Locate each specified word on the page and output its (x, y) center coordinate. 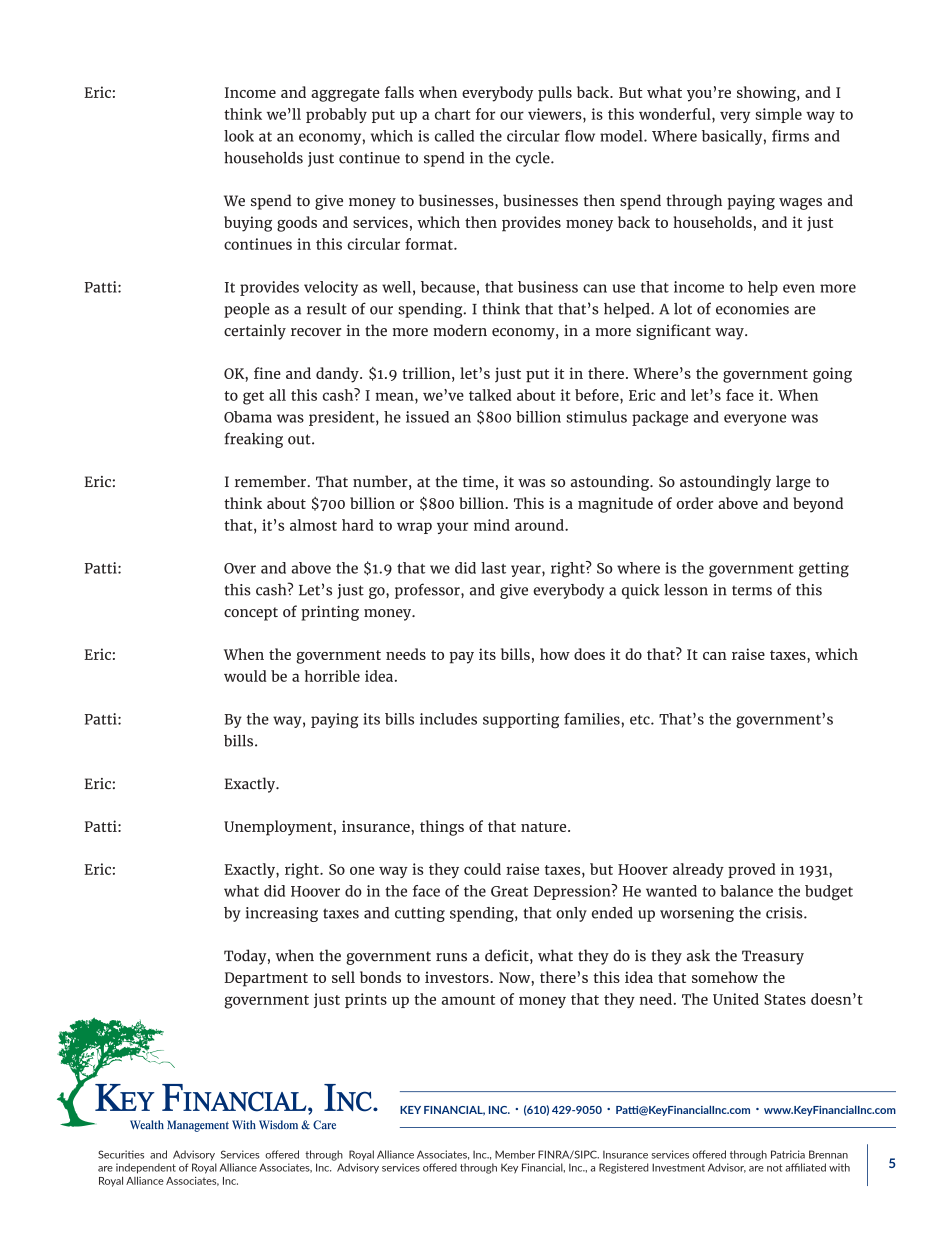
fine (267, 373)
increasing (282, 914)
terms (752, 590)
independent (146, 1168)
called (454, 136)
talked (490, 395)
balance (746, 891)
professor (428, 591)
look (239, 136)
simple (779, 115)
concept (251, 614)
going (832, 375)
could (482, 869)
